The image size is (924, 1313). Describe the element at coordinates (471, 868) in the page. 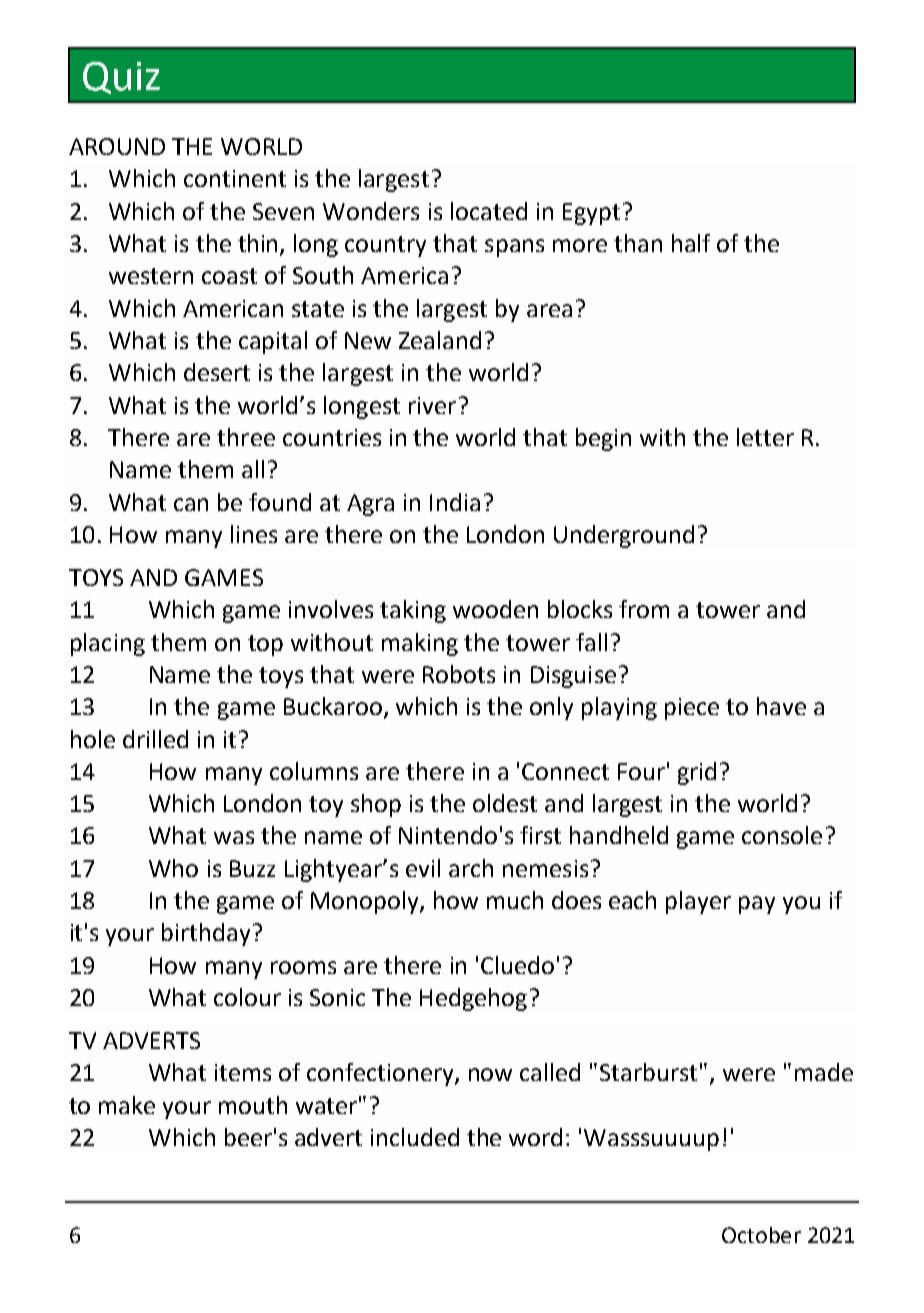

I see `arch` at that location.
